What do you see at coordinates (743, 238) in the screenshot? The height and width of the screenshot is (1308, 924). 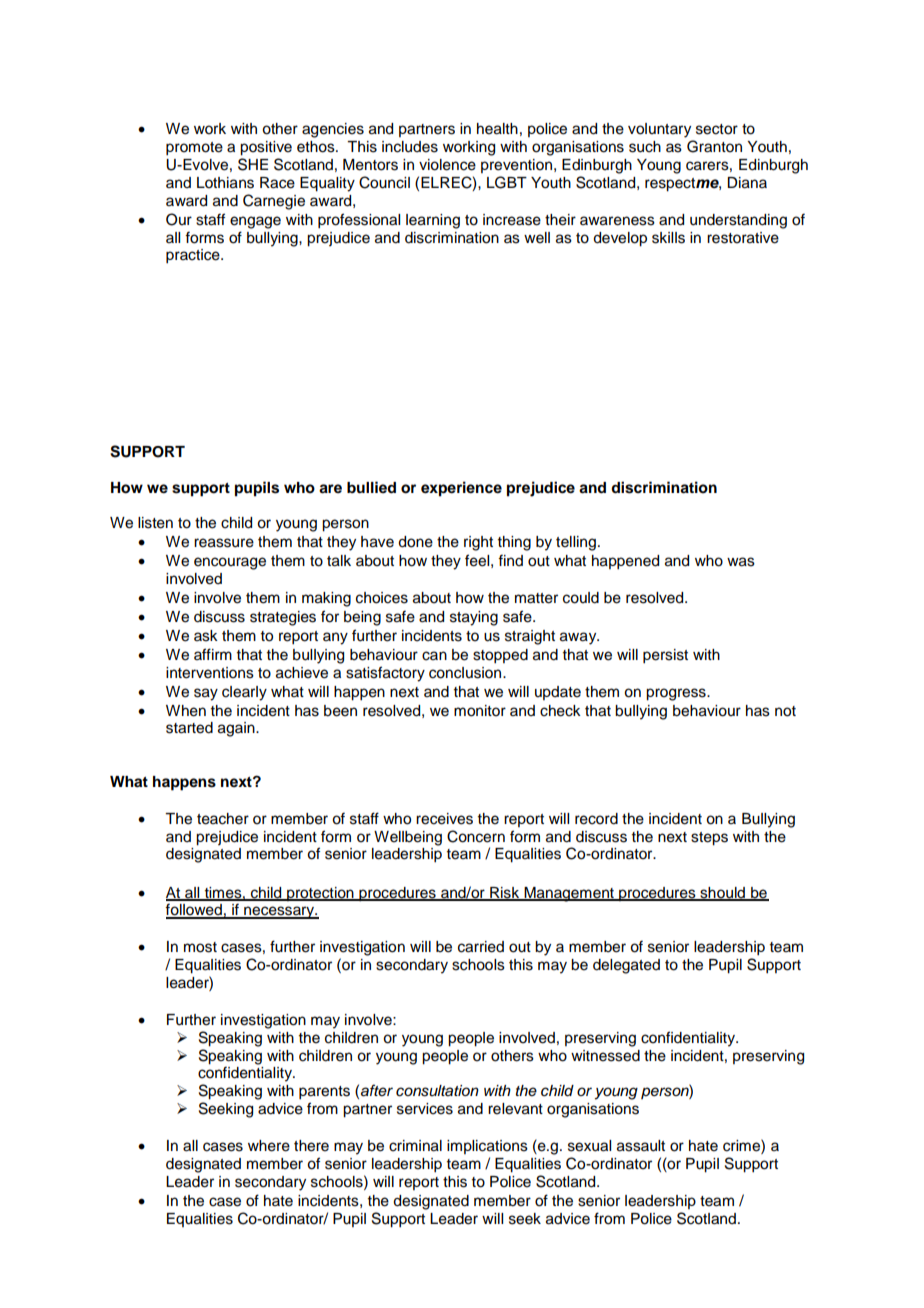 I see `restorative` at bounding box center [743, 238].
